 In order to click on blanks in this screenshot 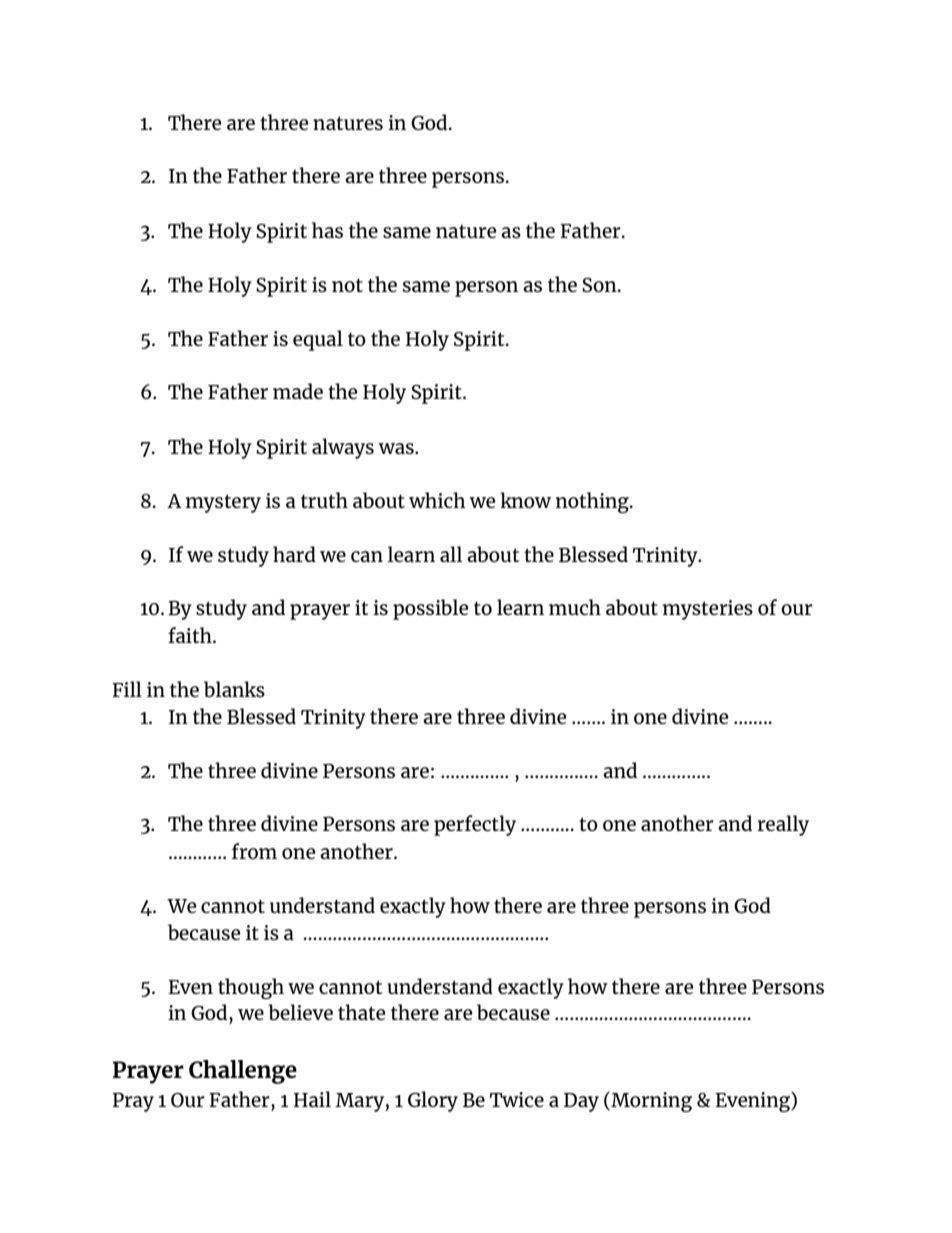, I will do `click(234, 689)`.
